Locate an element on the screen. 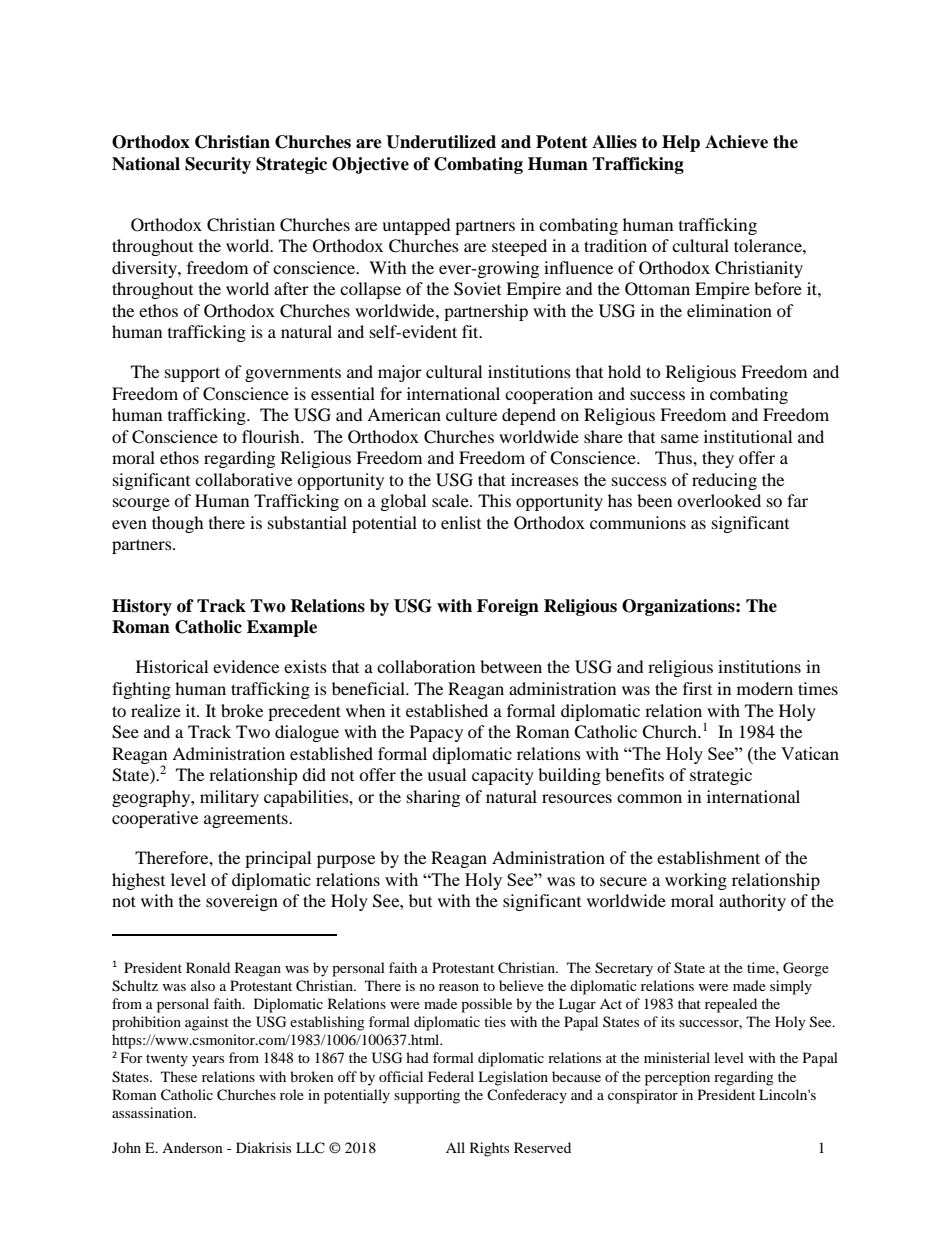  collaboration is located at coordinates (426, 666).
